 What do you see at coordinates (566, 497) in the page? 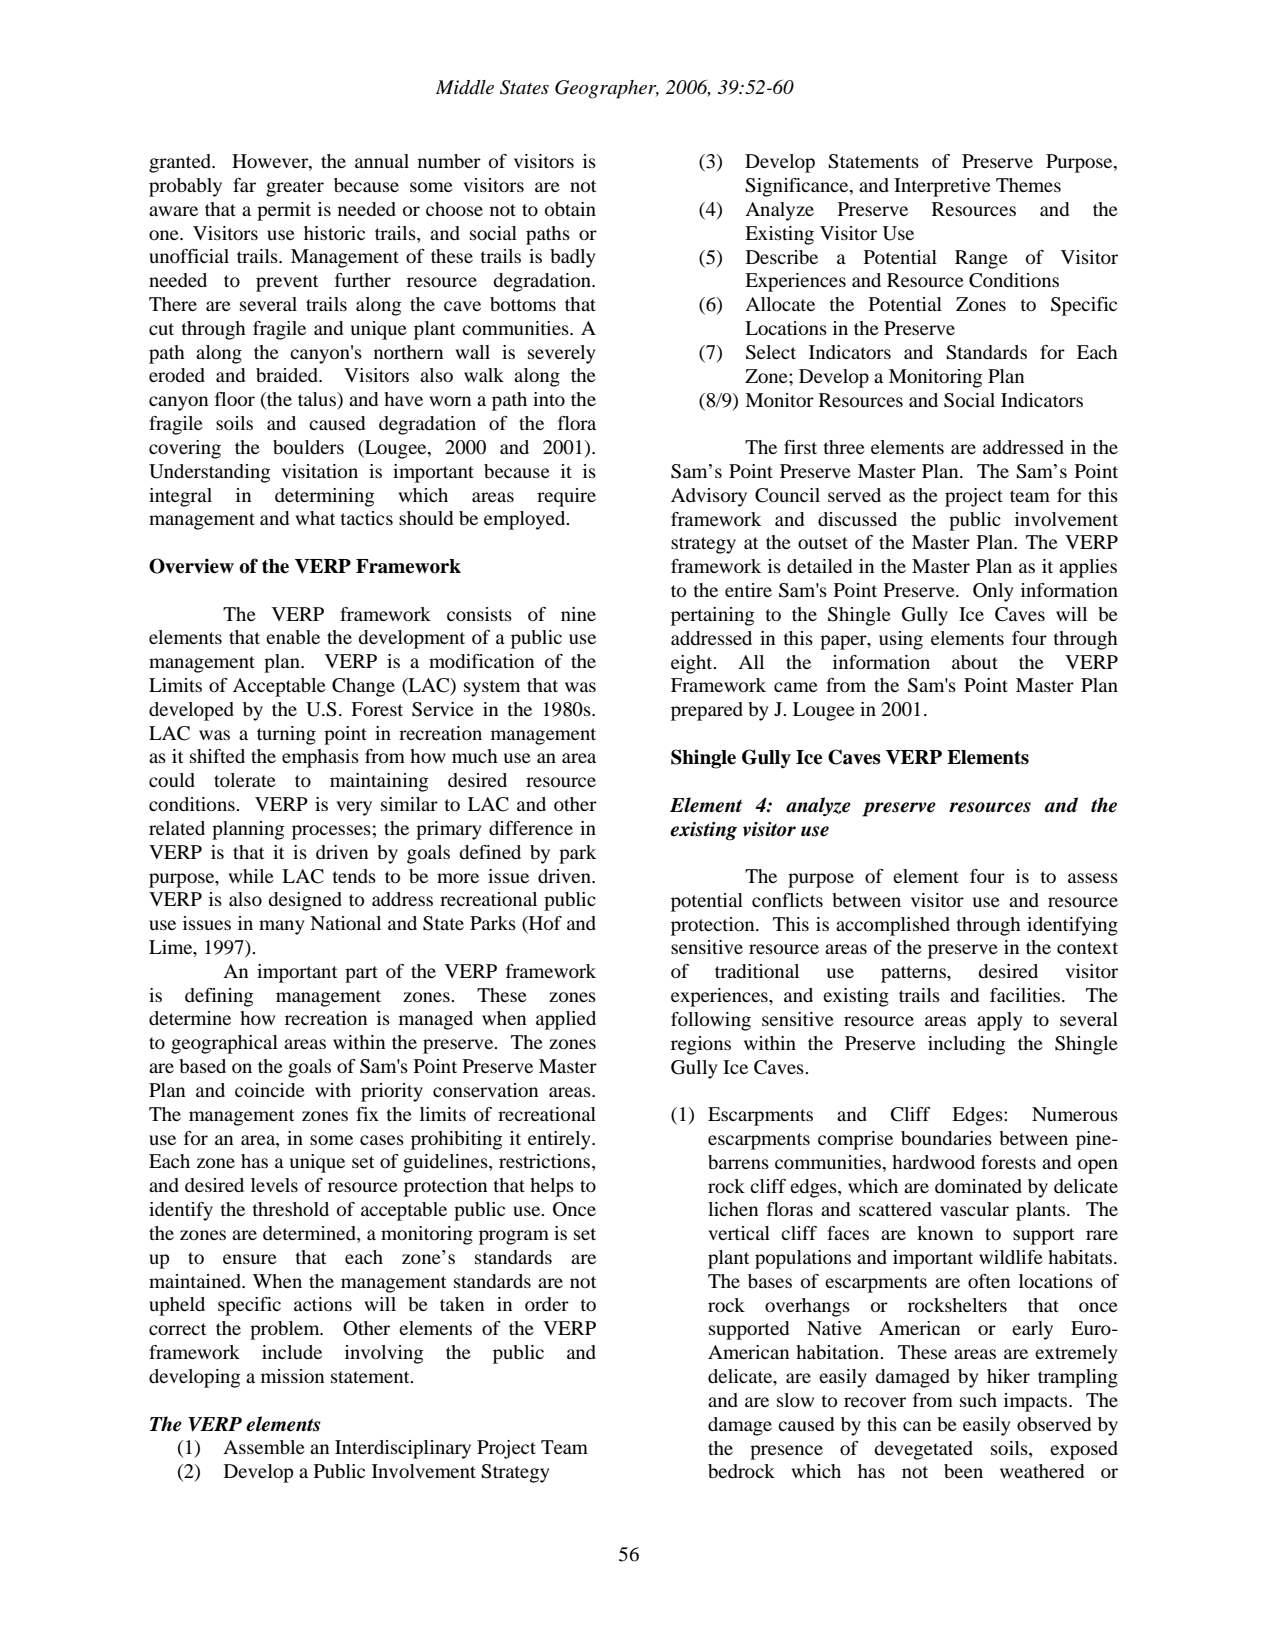
I see `require` at bounding box center [566, 497].
